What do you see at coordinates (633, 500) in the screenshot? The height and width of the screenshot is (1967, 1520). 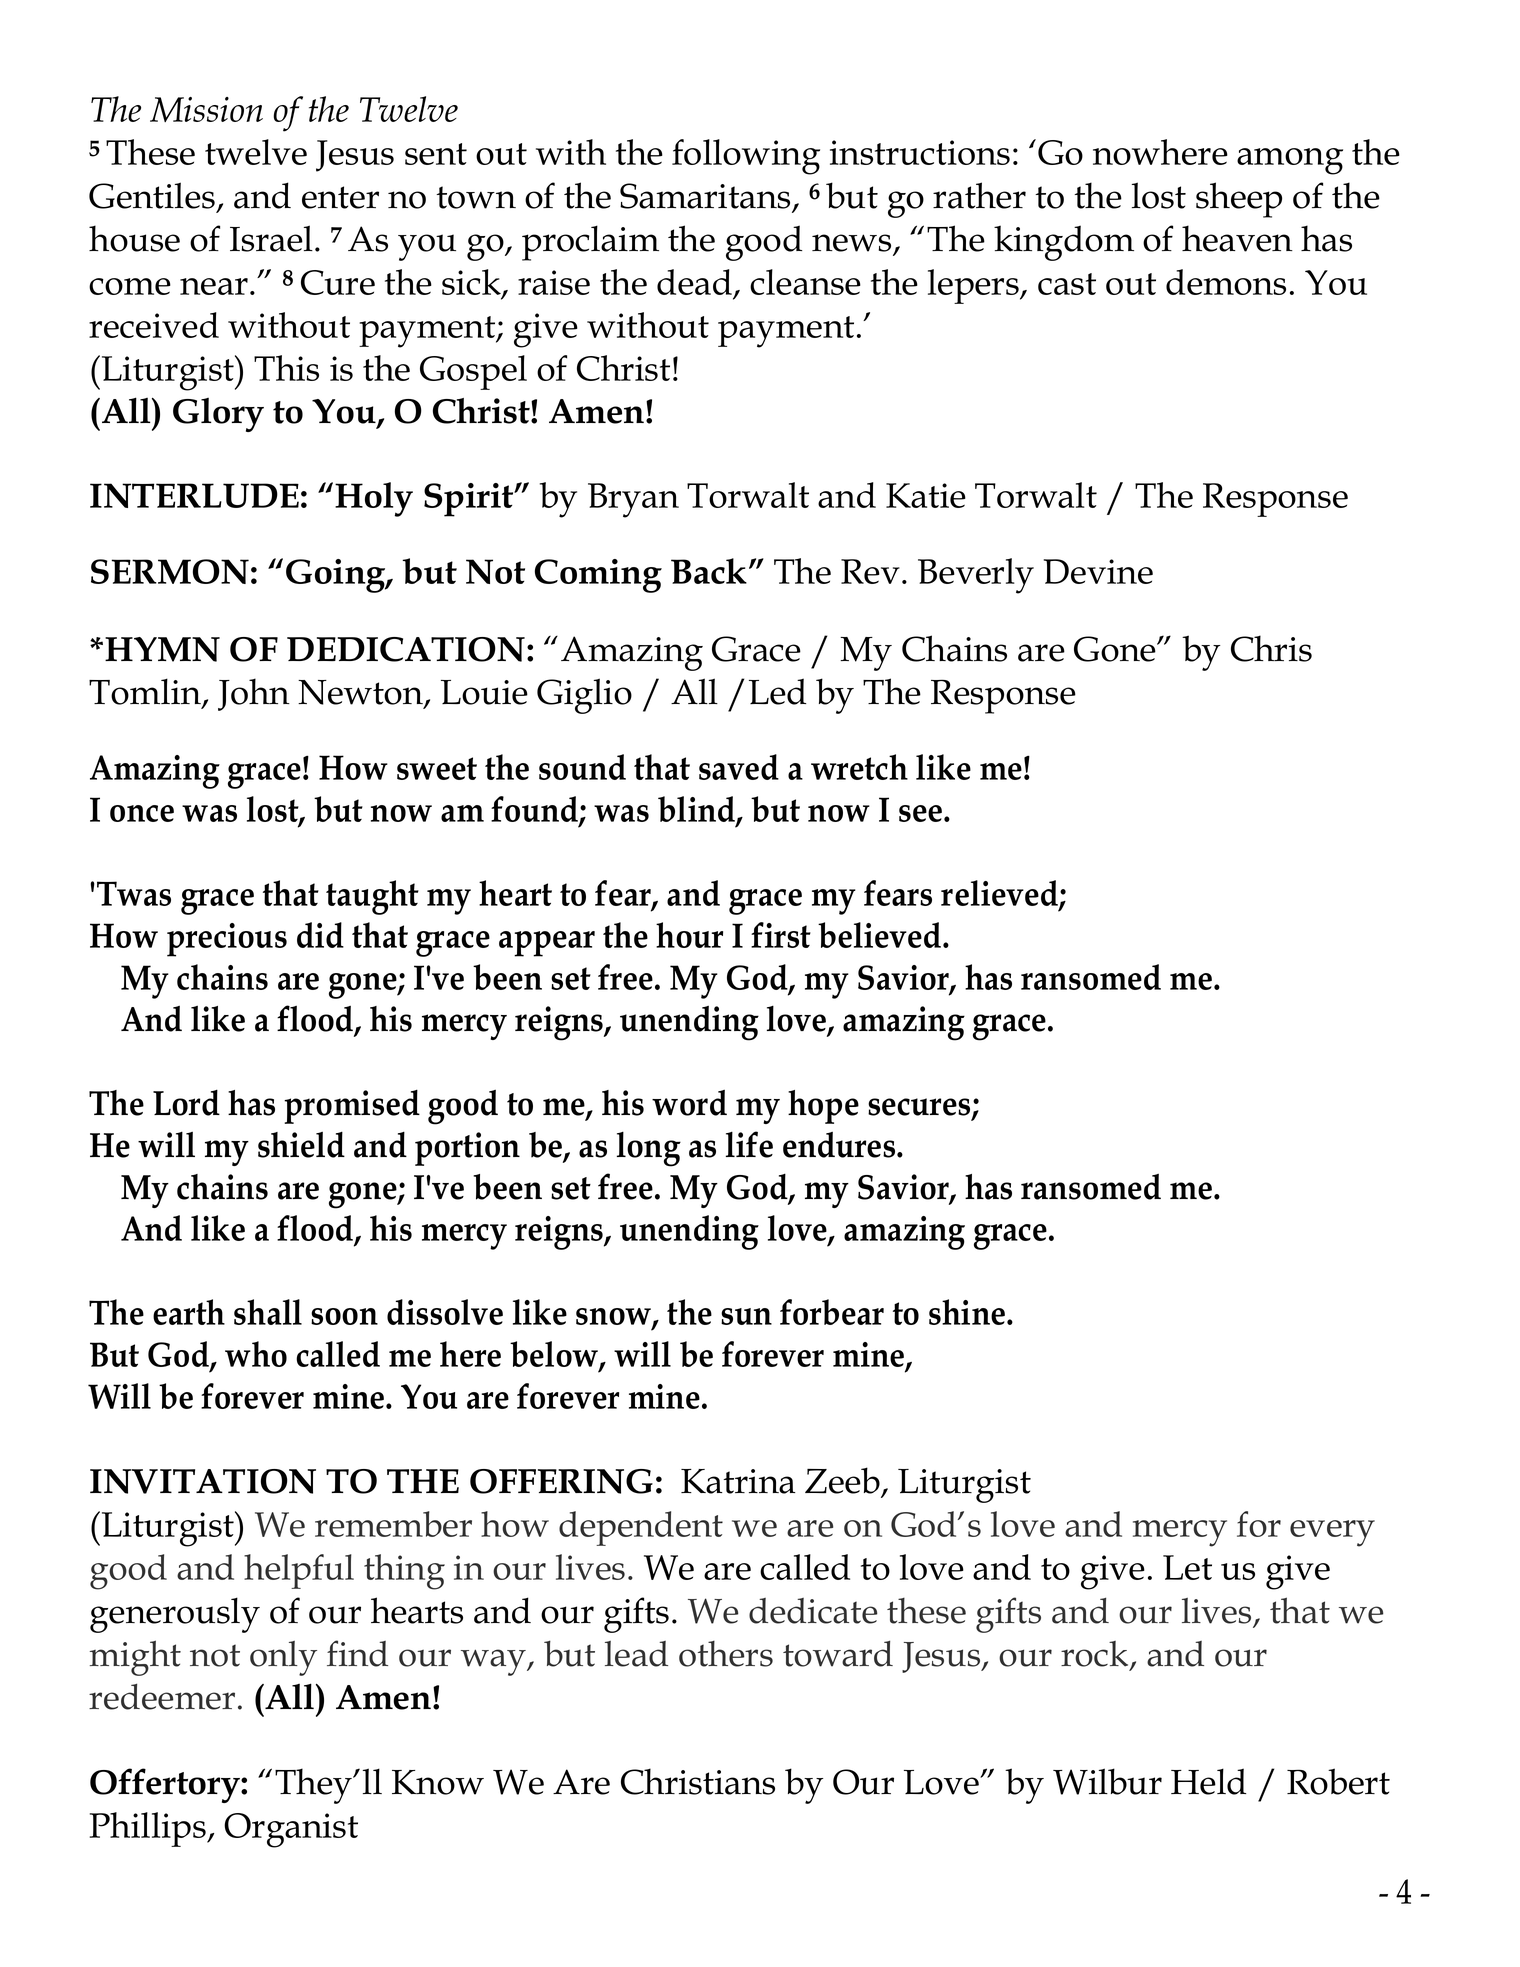 I see `Bryan` at bounding box center [633, 500].
